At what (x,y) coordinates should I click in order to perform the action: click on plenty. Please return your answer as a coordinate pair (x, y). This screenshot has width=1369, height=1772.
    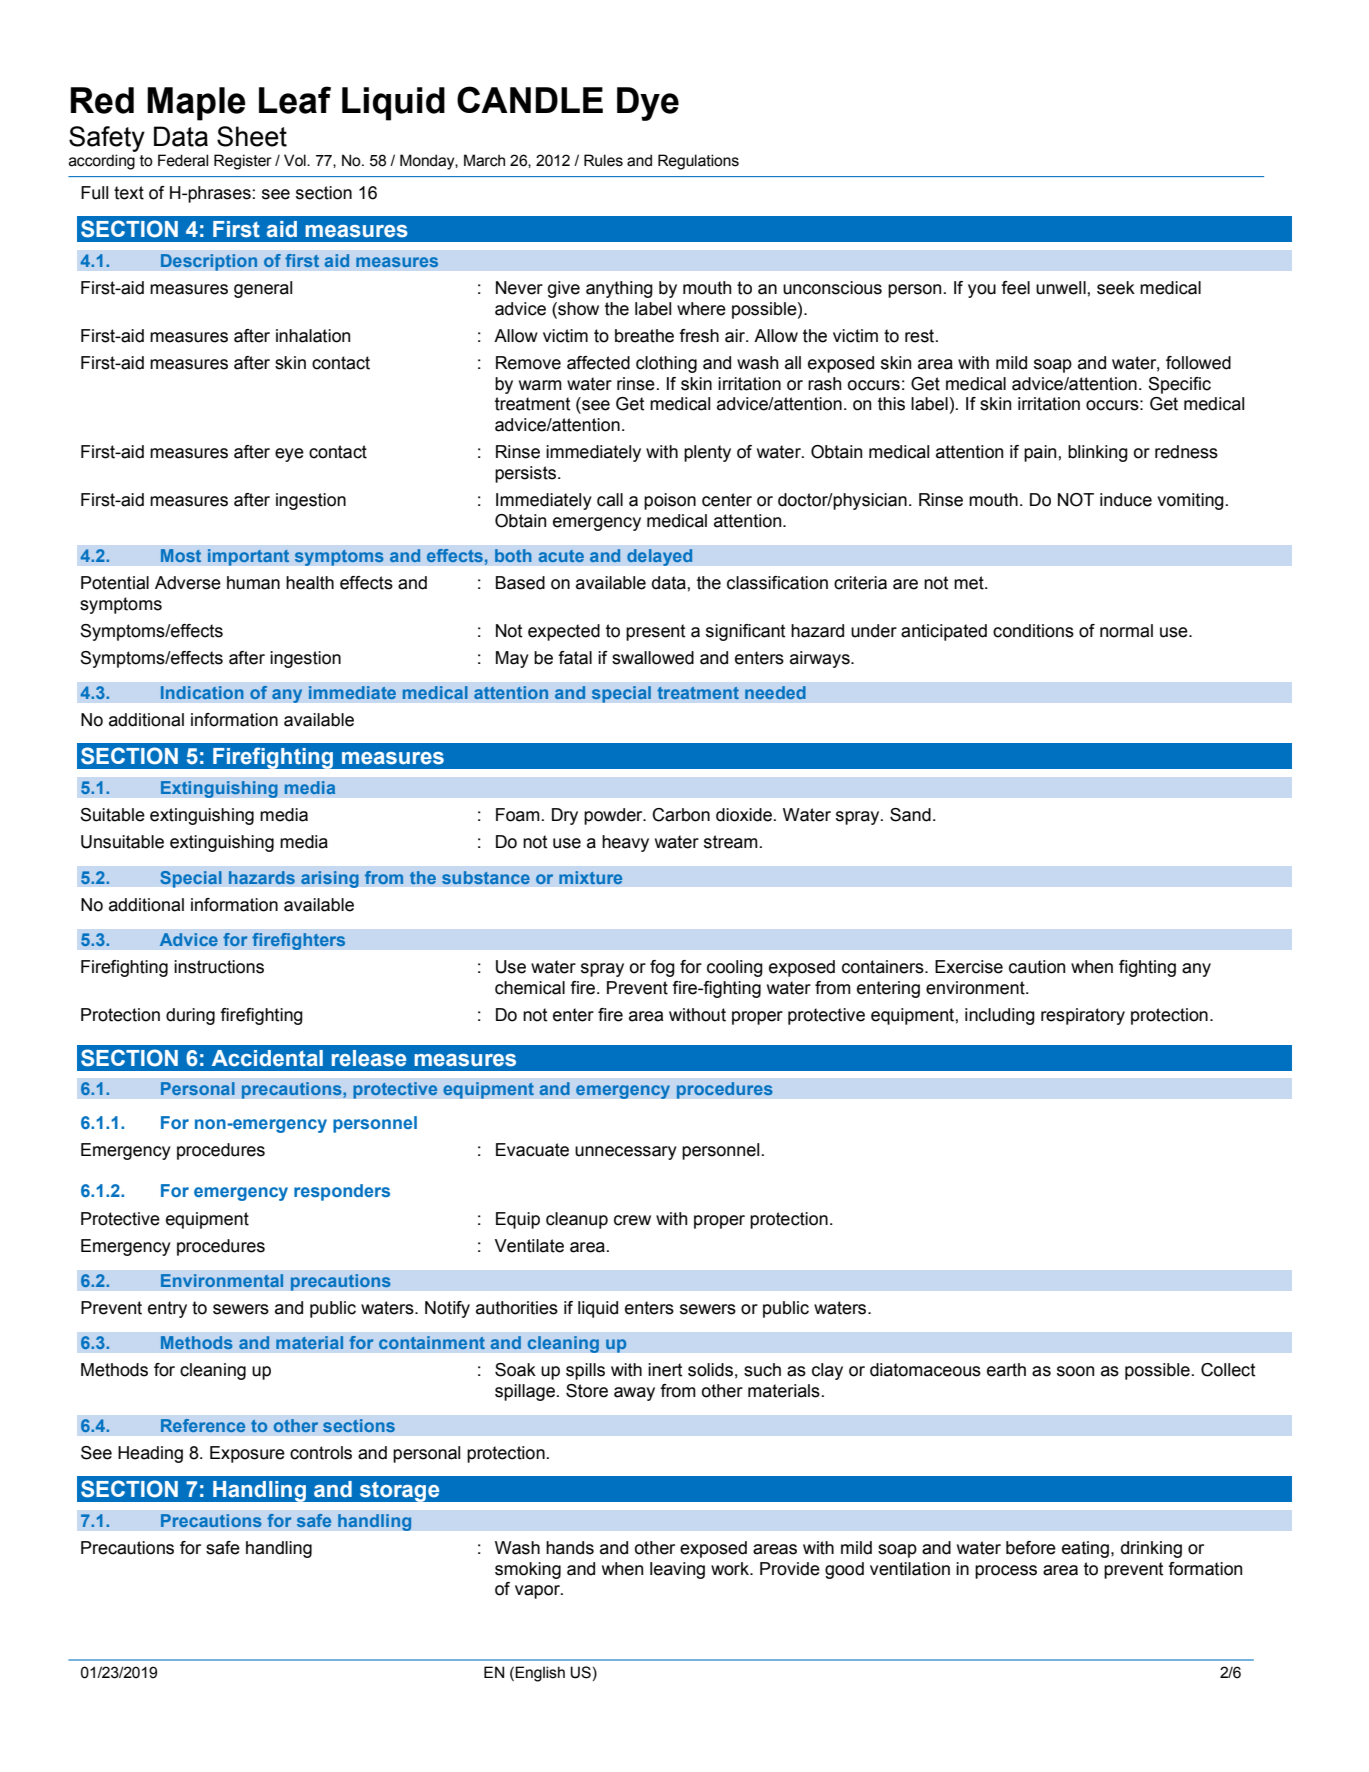
    Looking at the image, I should click on (707, 453).
